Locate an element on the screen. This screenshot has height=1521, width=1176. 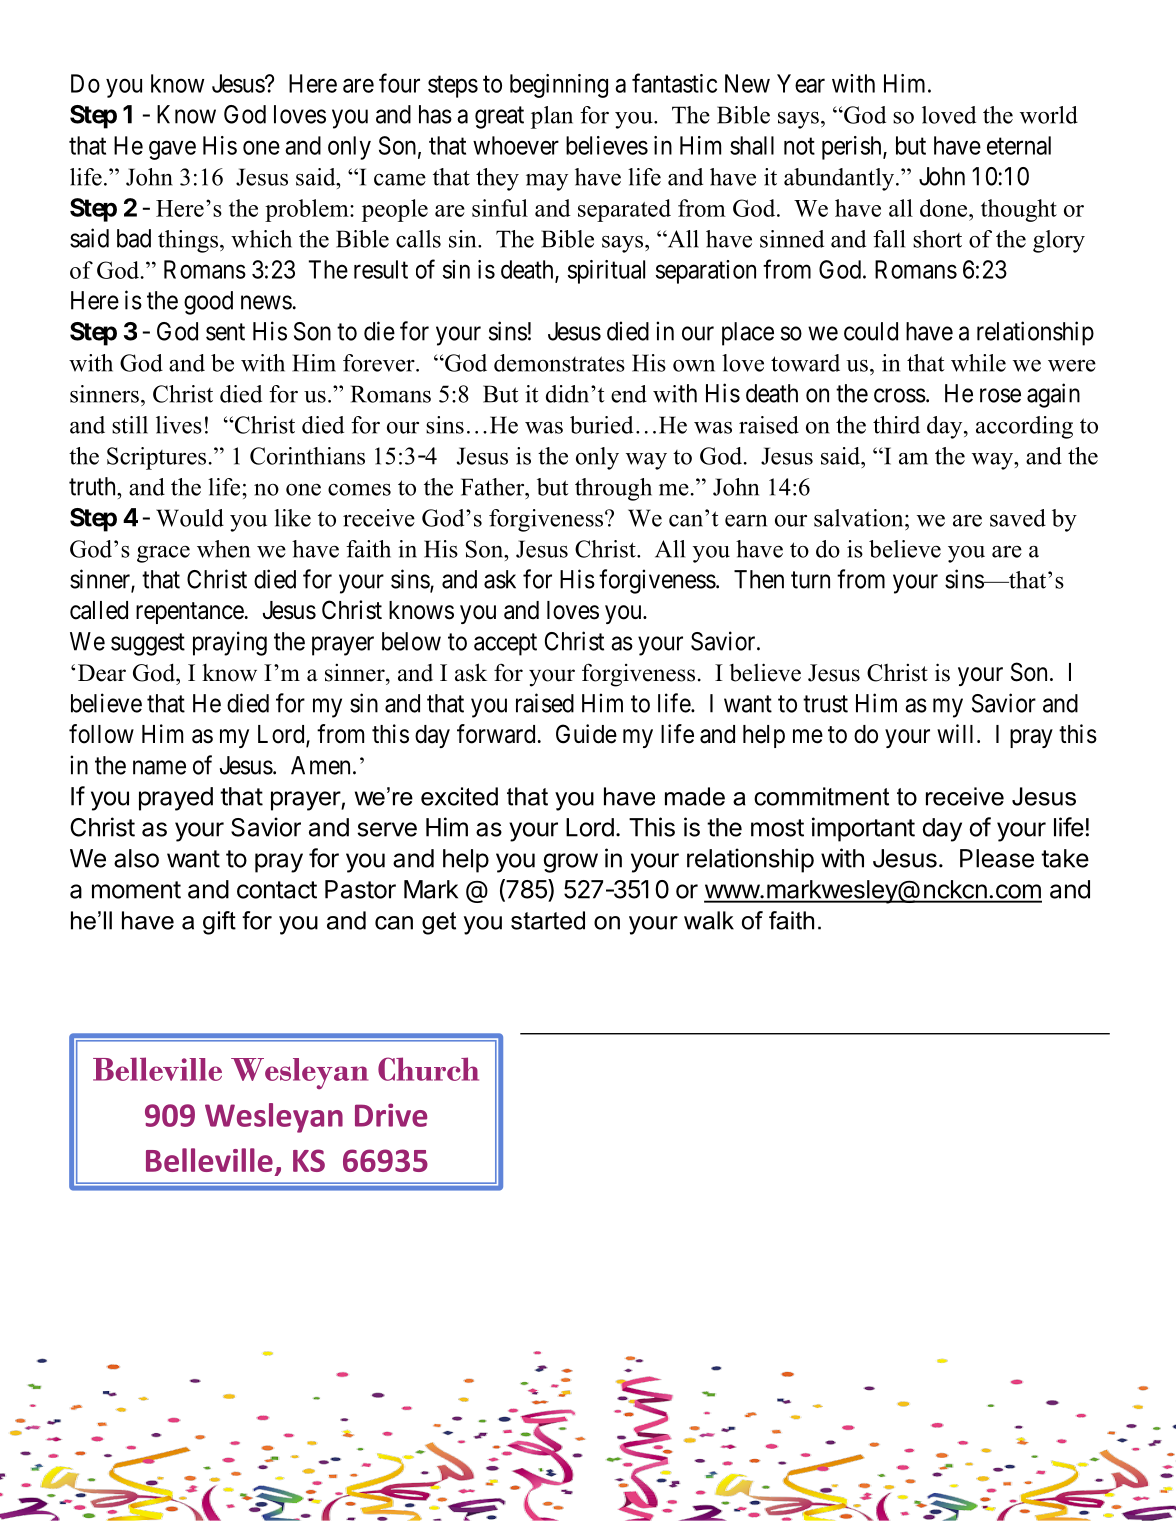
while is located at coordinates (978, 363).
